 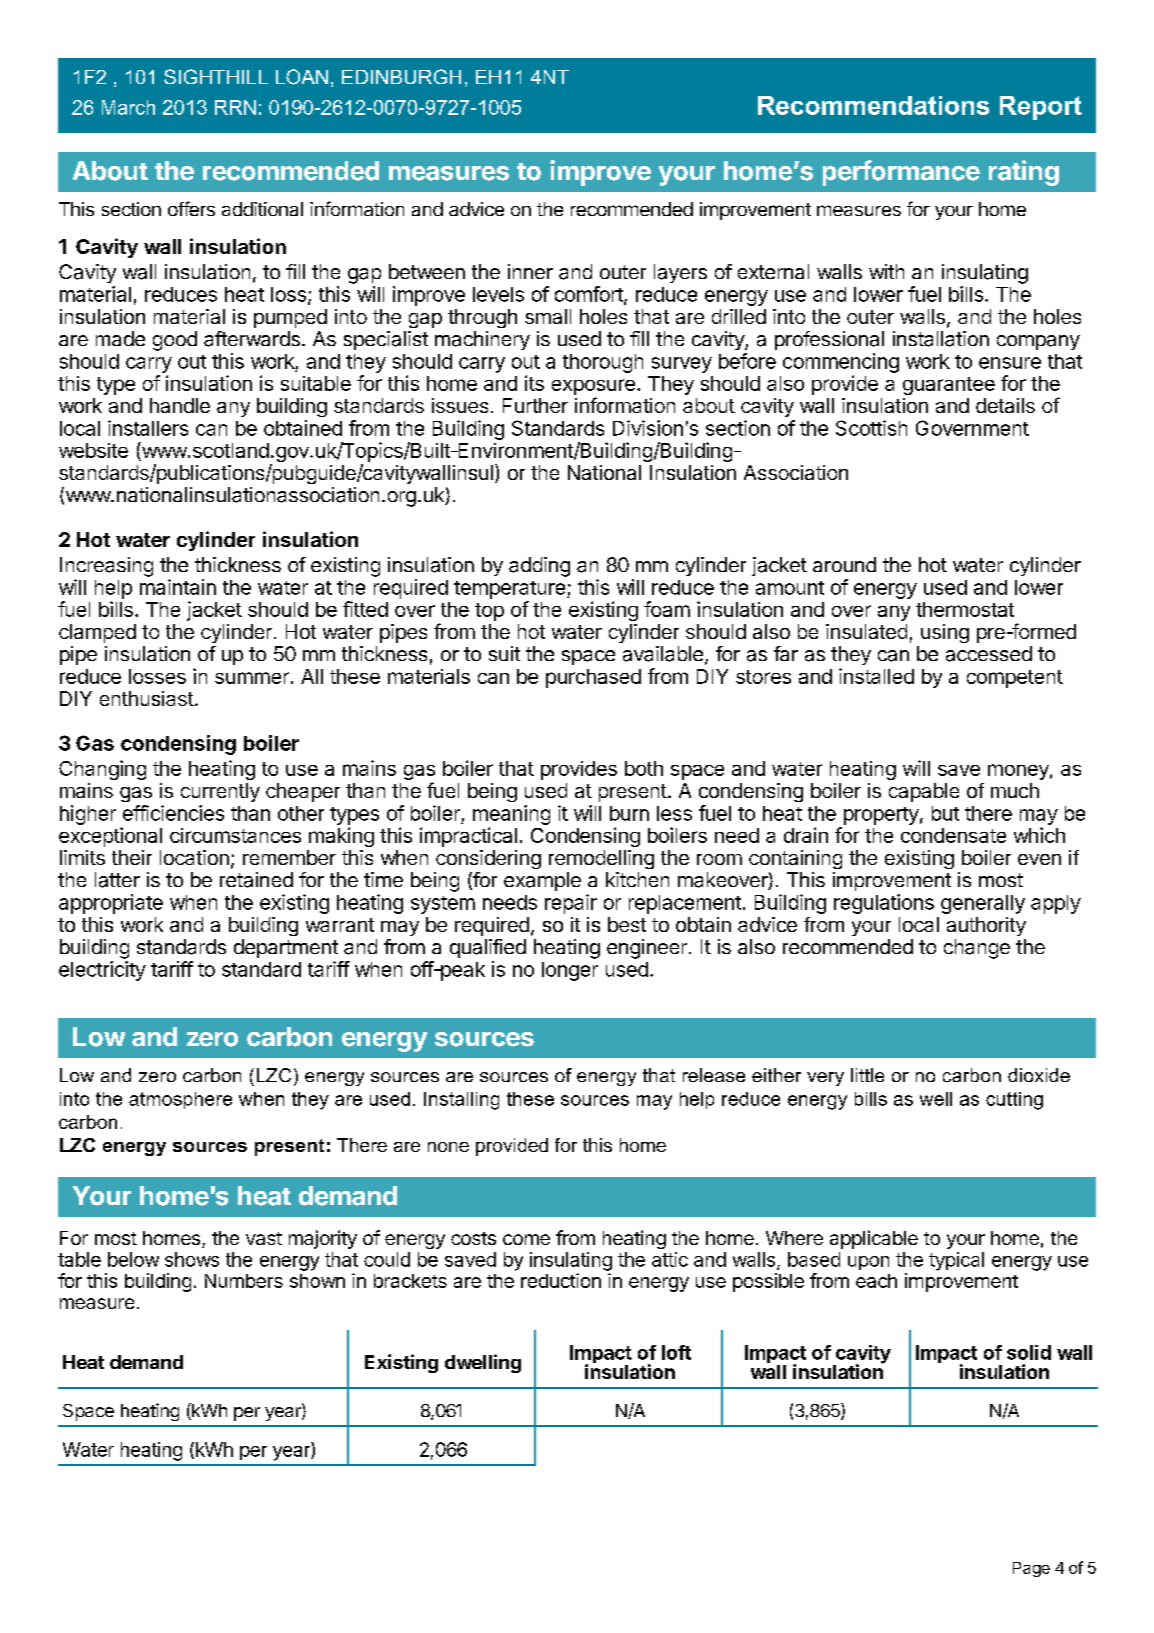 I want to click on but, so click(x=945, y=813).
